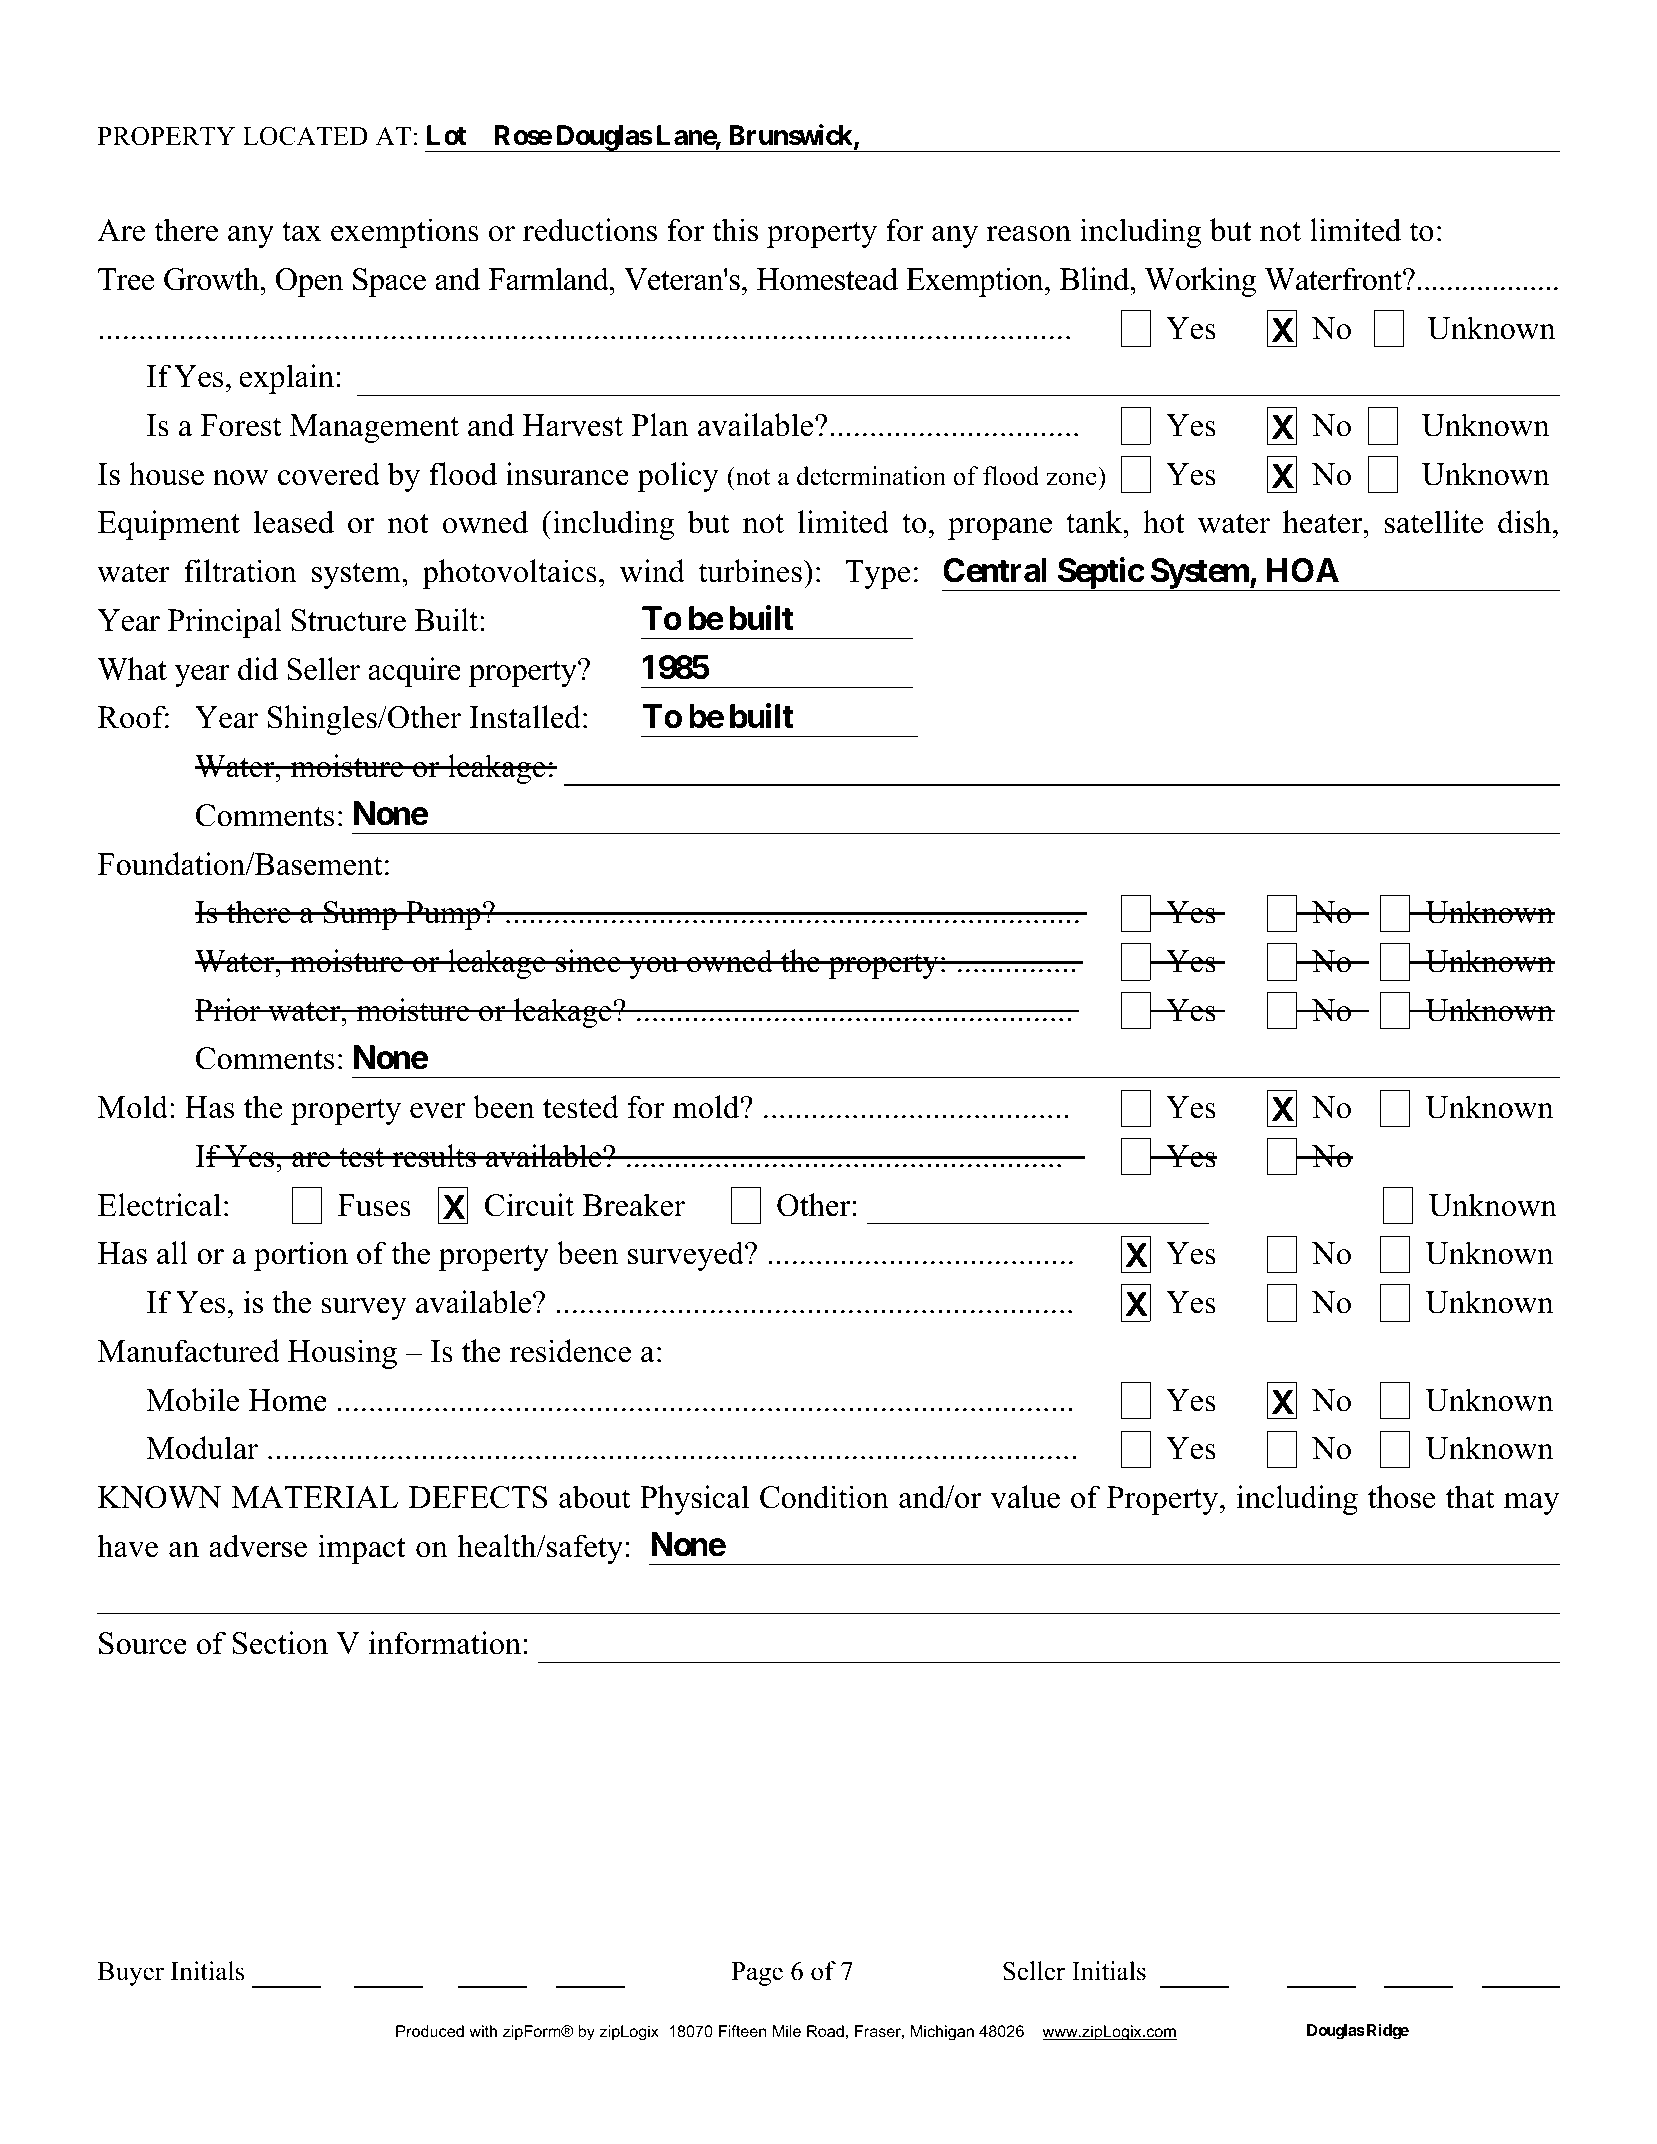 The image size is (1657, 2144). What do you see at coordinates (942, 2033) in the screenshot?
I see `Michigan` at bounding box center [942, 2033].
